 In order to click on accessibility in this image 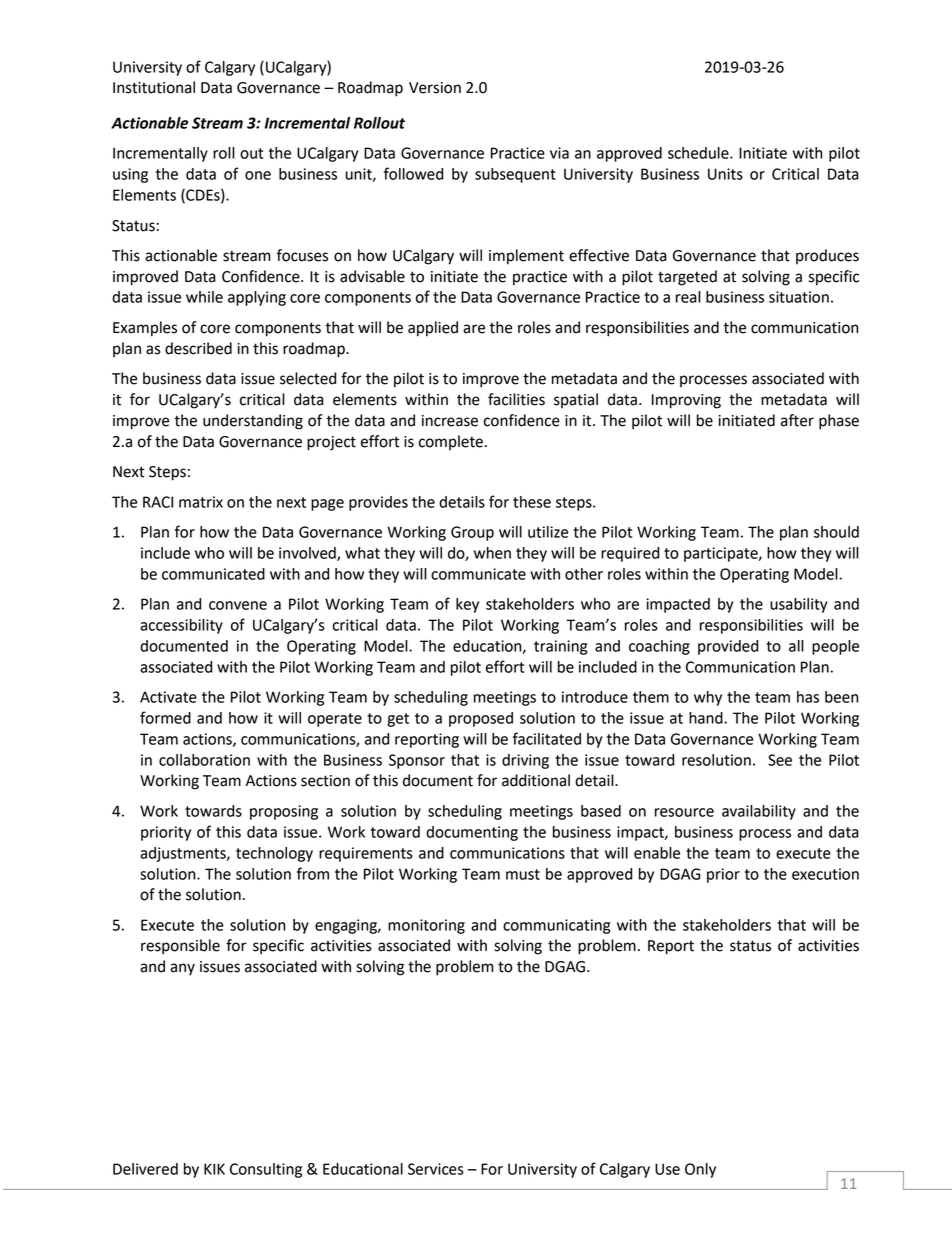, I will do `click(181, 626)`.
